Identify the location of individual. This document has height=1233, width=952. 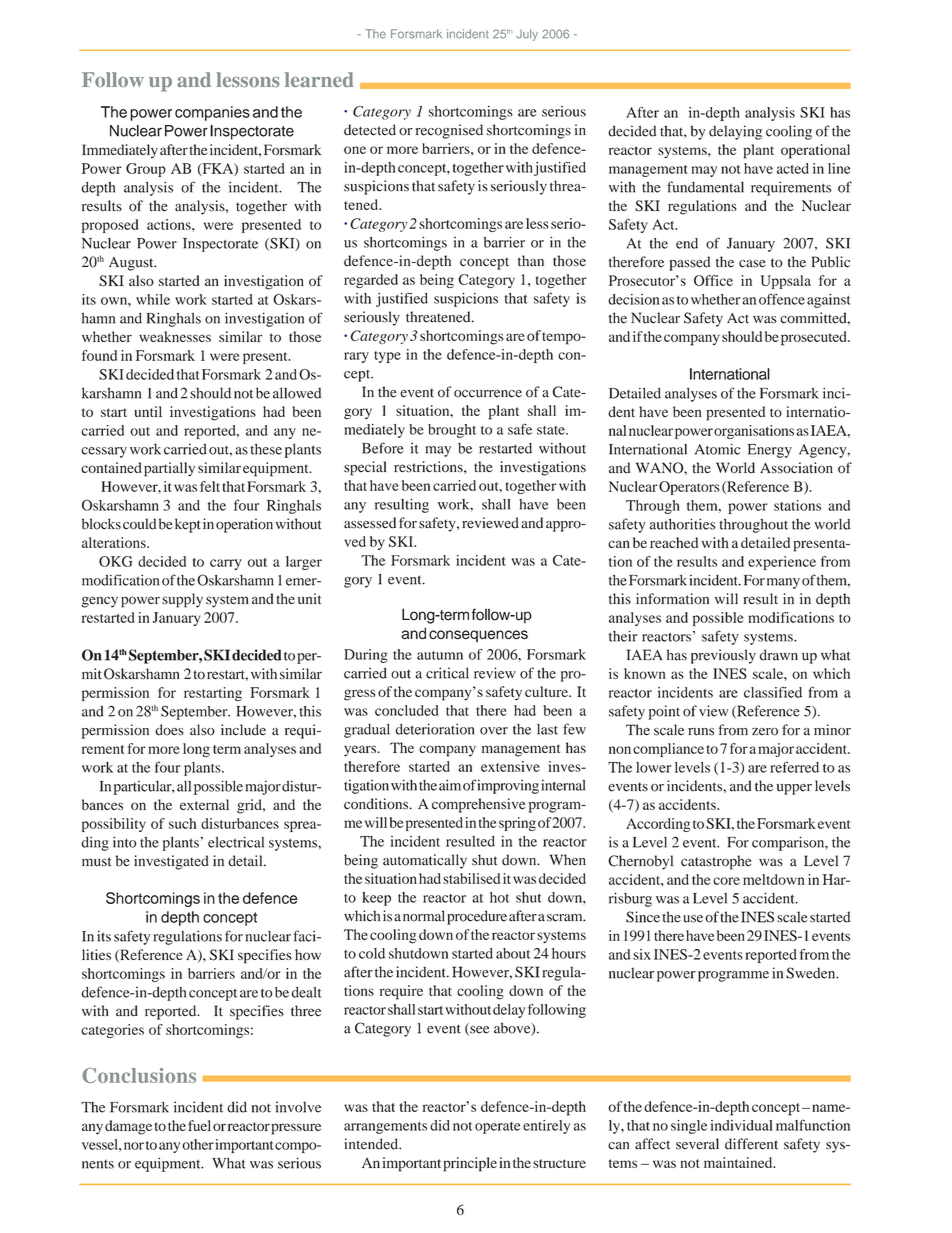
(741, 1125).
